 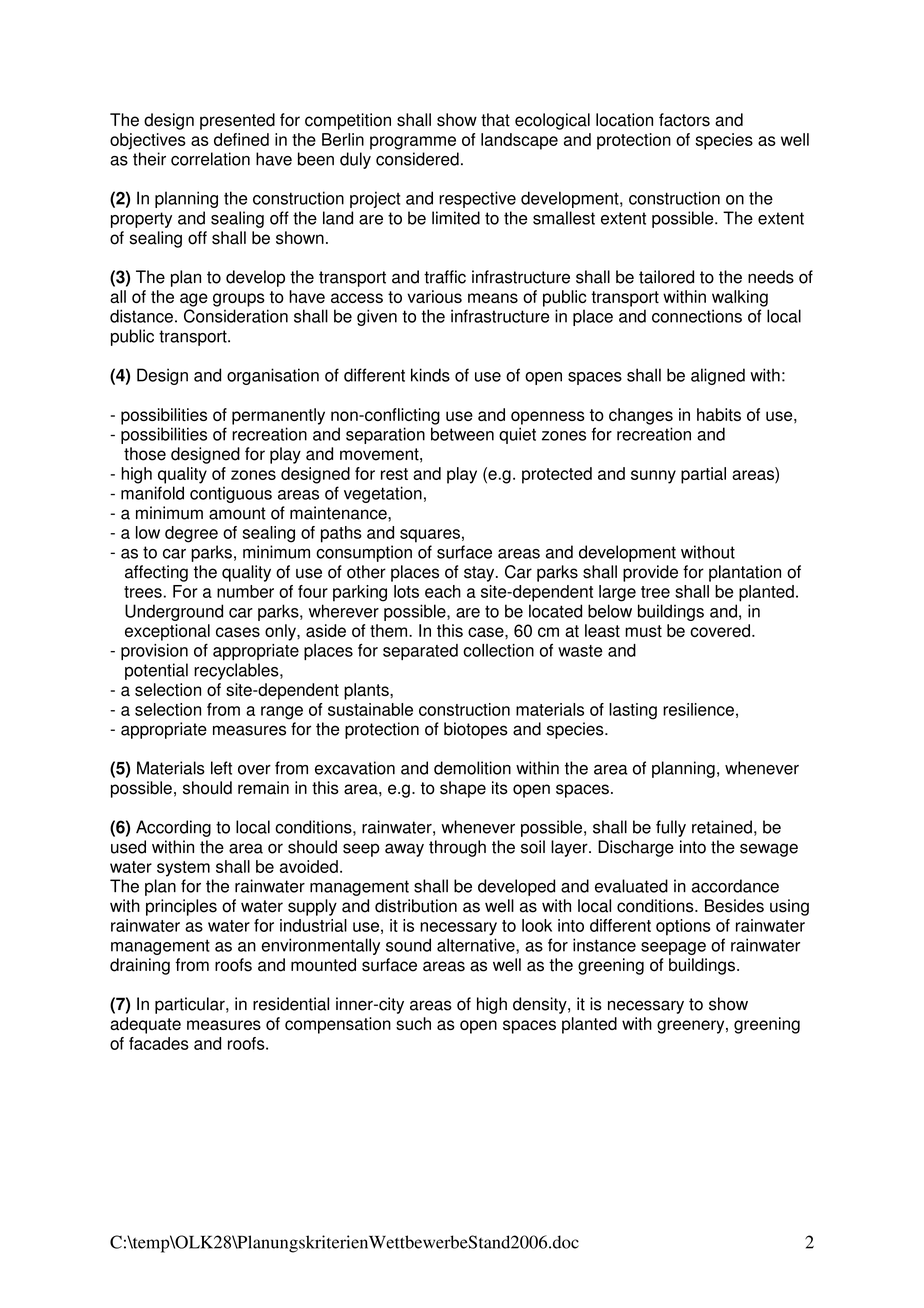 What do you see at coordinates (417, 159) in the screenshot?
I see `considered` at bounding box center [417, 159].
